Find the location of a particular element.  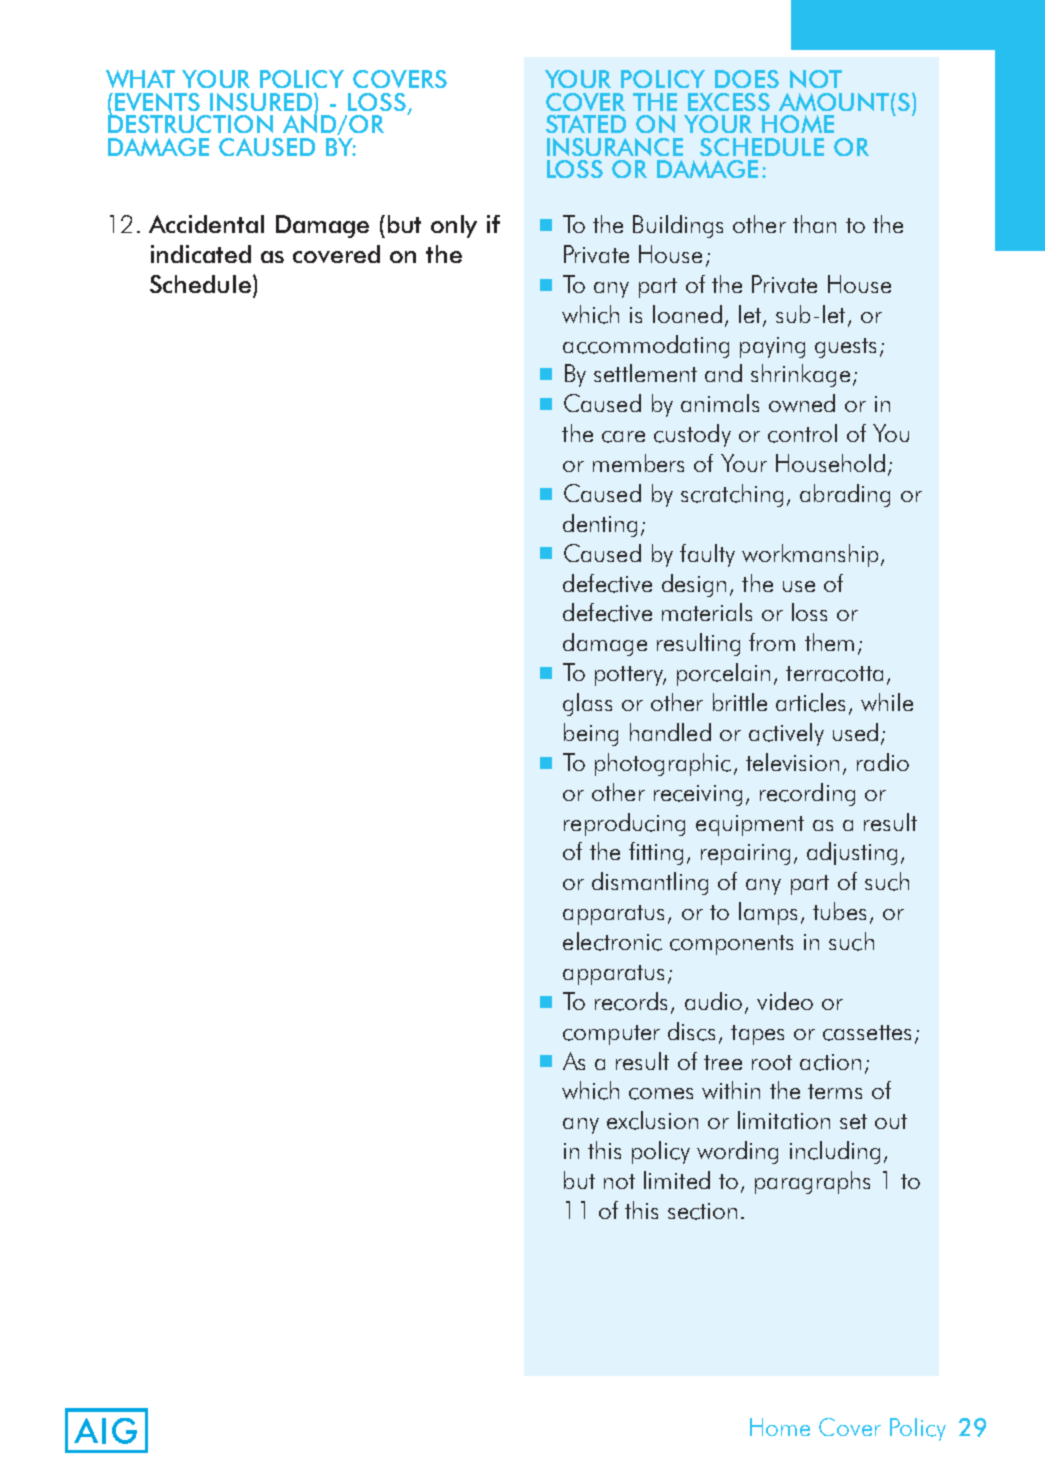

DOES is located at coordinates (747, 79).
